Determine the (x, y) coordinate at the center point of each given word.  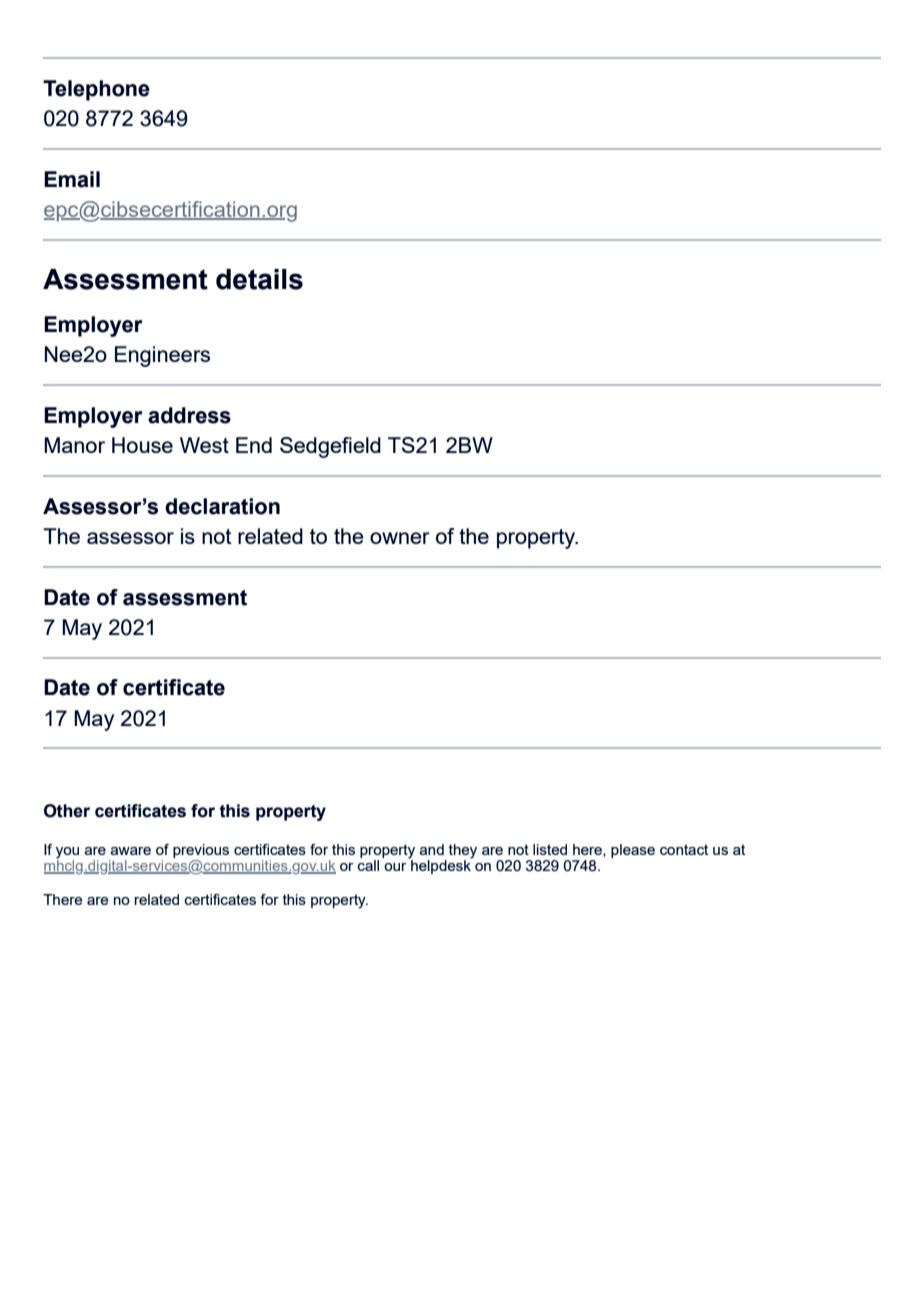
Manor (74, 445)
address (189, 415)
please (633, 851)
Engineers (162, 356)
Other (67, 811)
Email (72, 179)
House (142, 445)
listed (550, 849)
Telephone (96, 90)
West (204, 445)
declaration (222, 506)
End (254, 445)
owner (400, 538)
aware (130, 851)
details (259, 279)
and (431, 849)
